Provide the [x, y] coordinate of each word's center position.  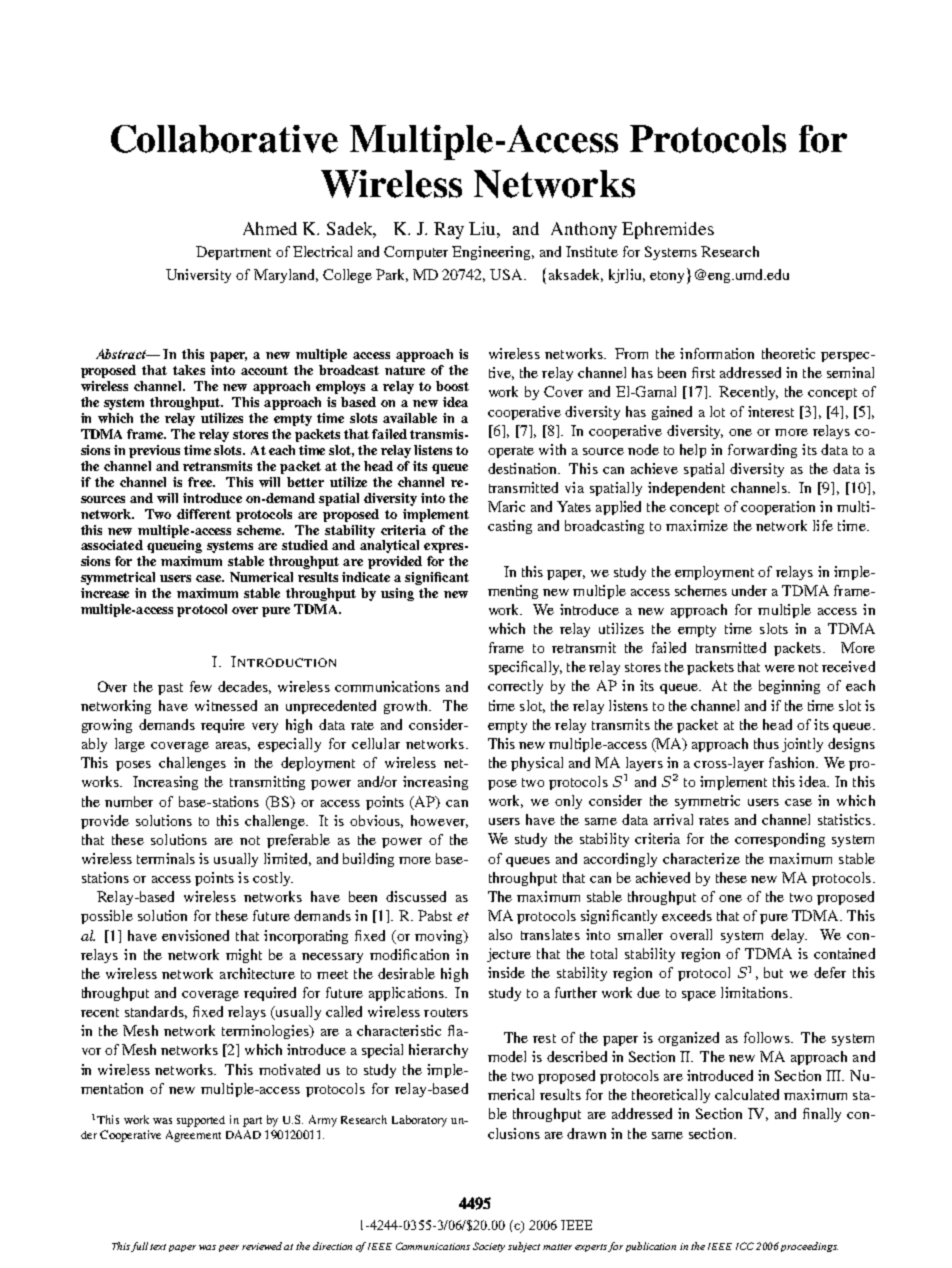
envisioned [195, 935]
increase [105, 593]
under [749, 590]
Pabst [435, 915]
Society [489, 1247]
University [198, 276]
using [397, 594]
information [717, 353]
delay [789, 936]
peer [229, 1248]
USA [507, 274]
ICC [745, 1246]
